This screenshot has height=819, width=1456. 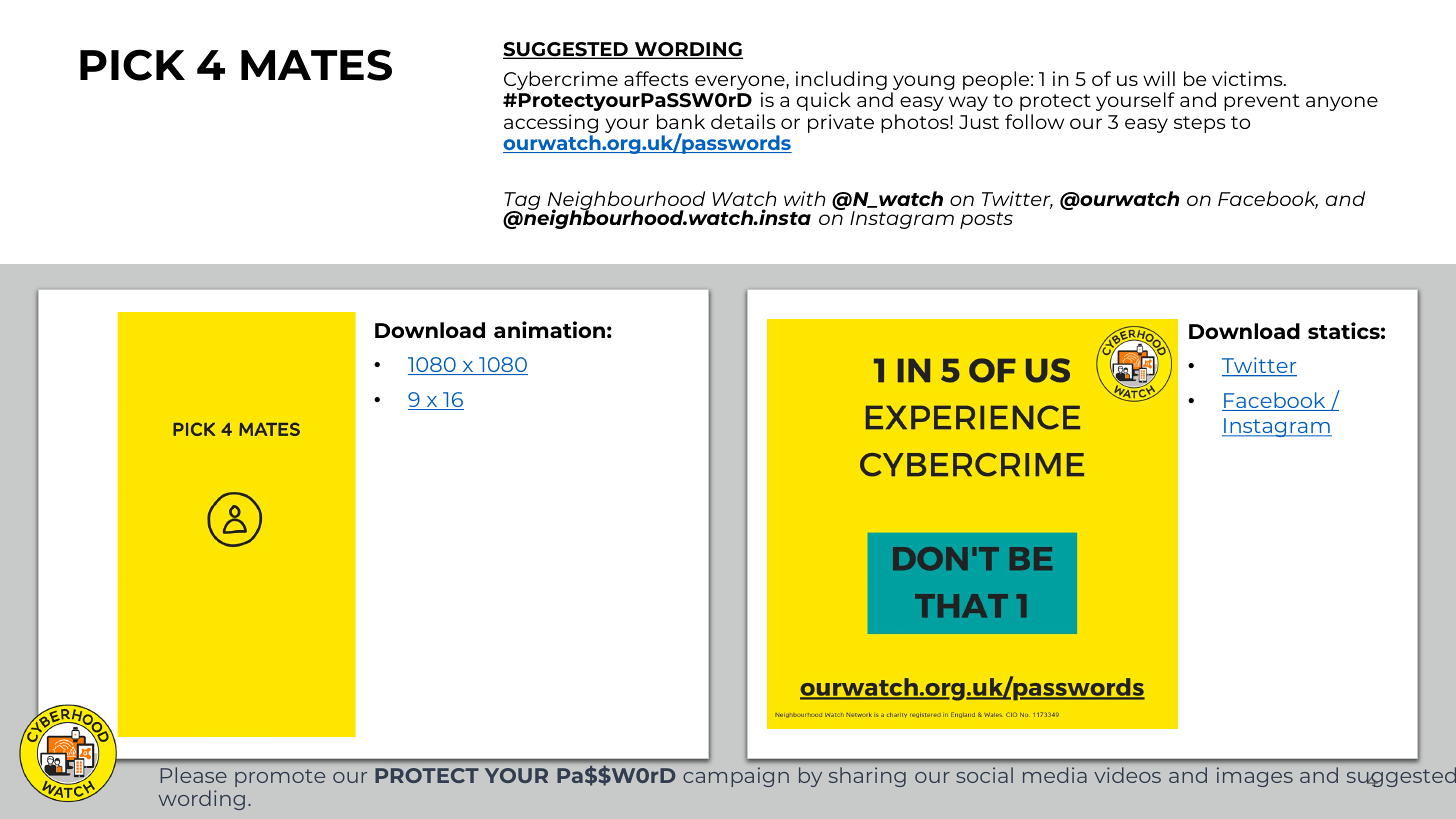 I want to click on campaign, so click(x=736, y=777).
